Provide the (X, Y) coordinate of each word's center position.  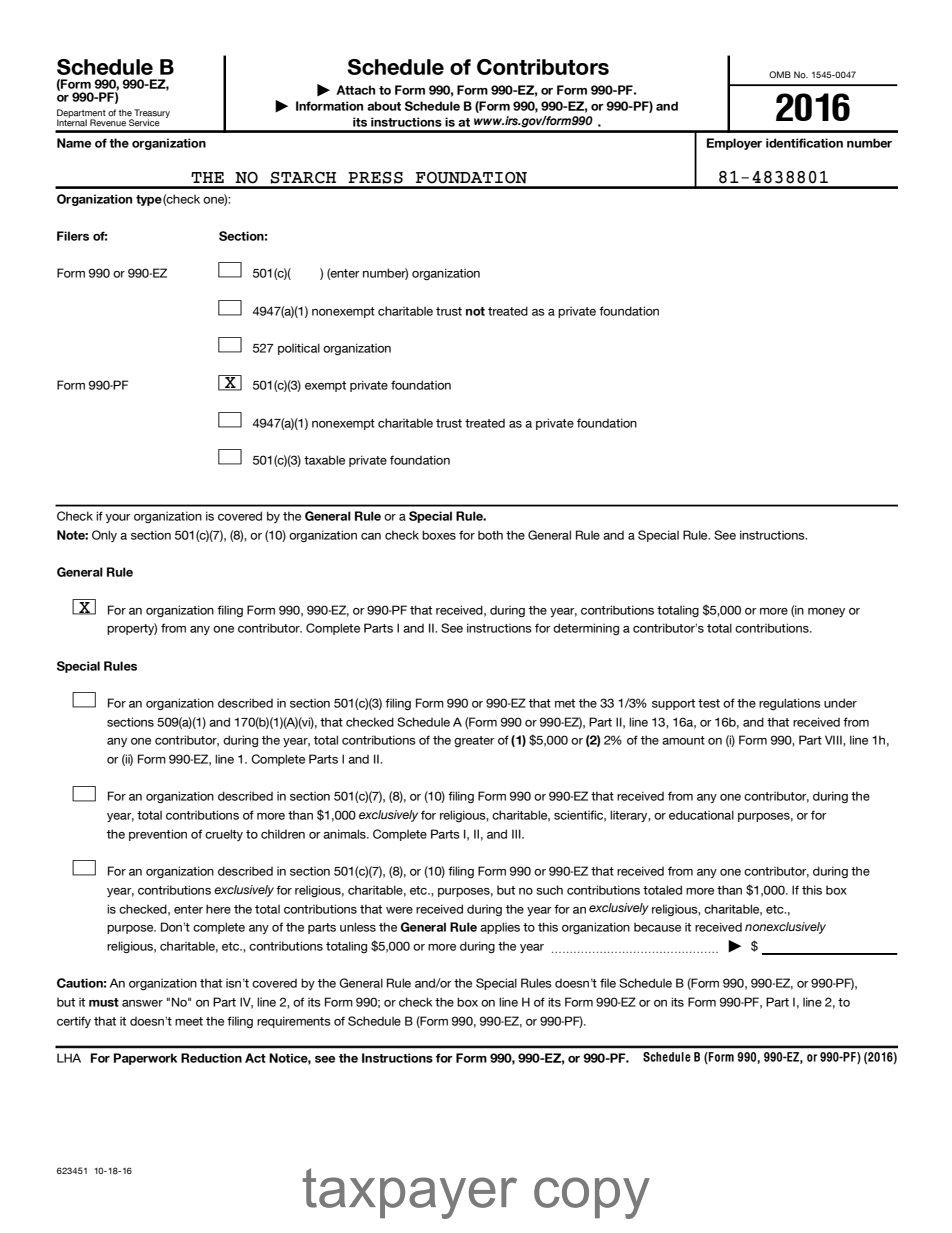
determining (586, 629)
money (826, 612)
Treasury (152, 114)
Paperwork (145, 1059)
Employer (734, 144)
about (384, 106)
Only (104, 536)
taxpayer (410, 1193)
